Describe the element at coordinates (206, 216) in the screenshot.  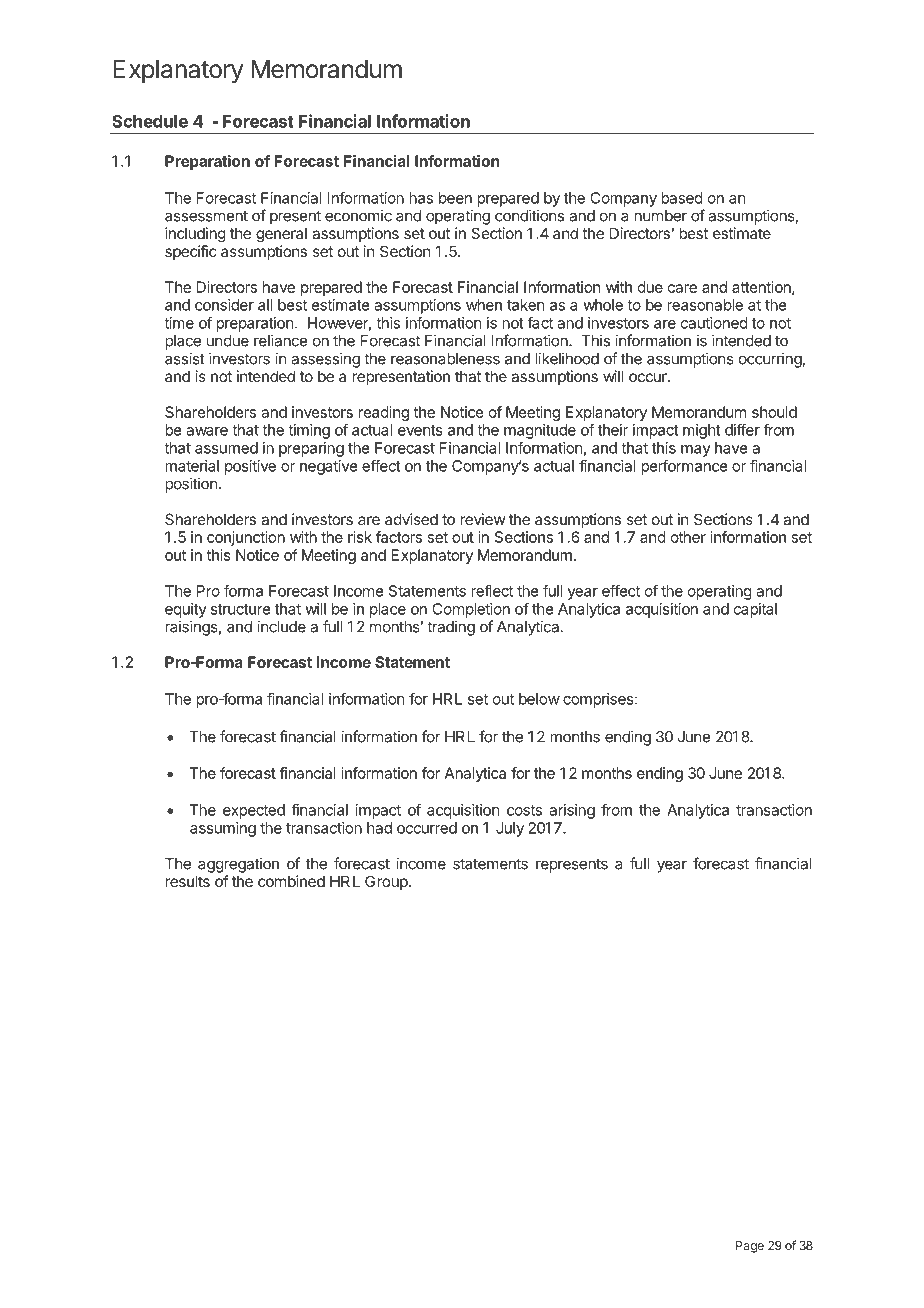
I see `assessment` at that location.
